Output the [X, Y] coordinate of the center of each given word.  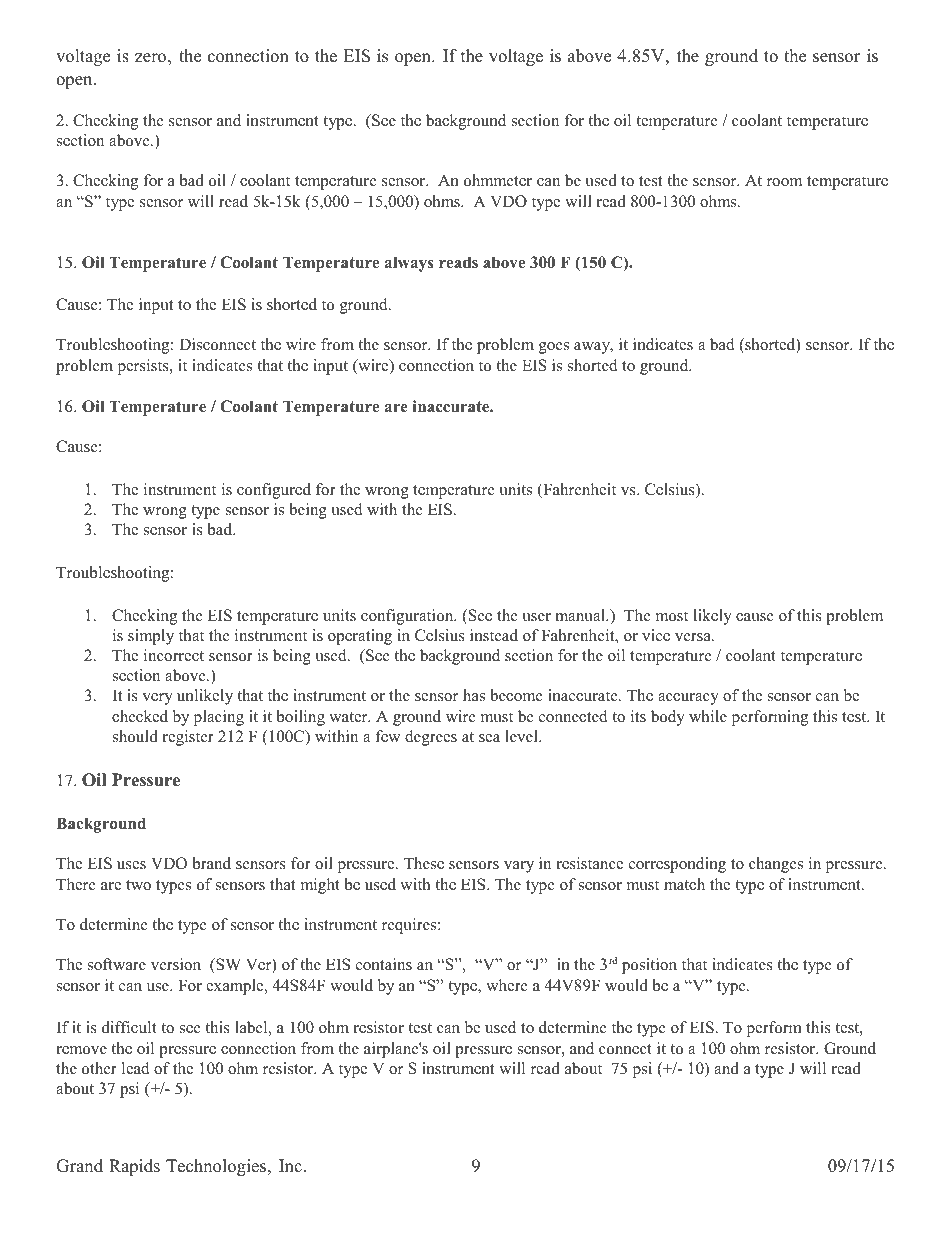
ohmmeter [498, 180]
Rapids [134, 1167]
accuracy [688, 699]
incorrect [174, 655]
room [784, 182]
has [474, 695]
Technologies [217, 1167]
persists [144, 367]
